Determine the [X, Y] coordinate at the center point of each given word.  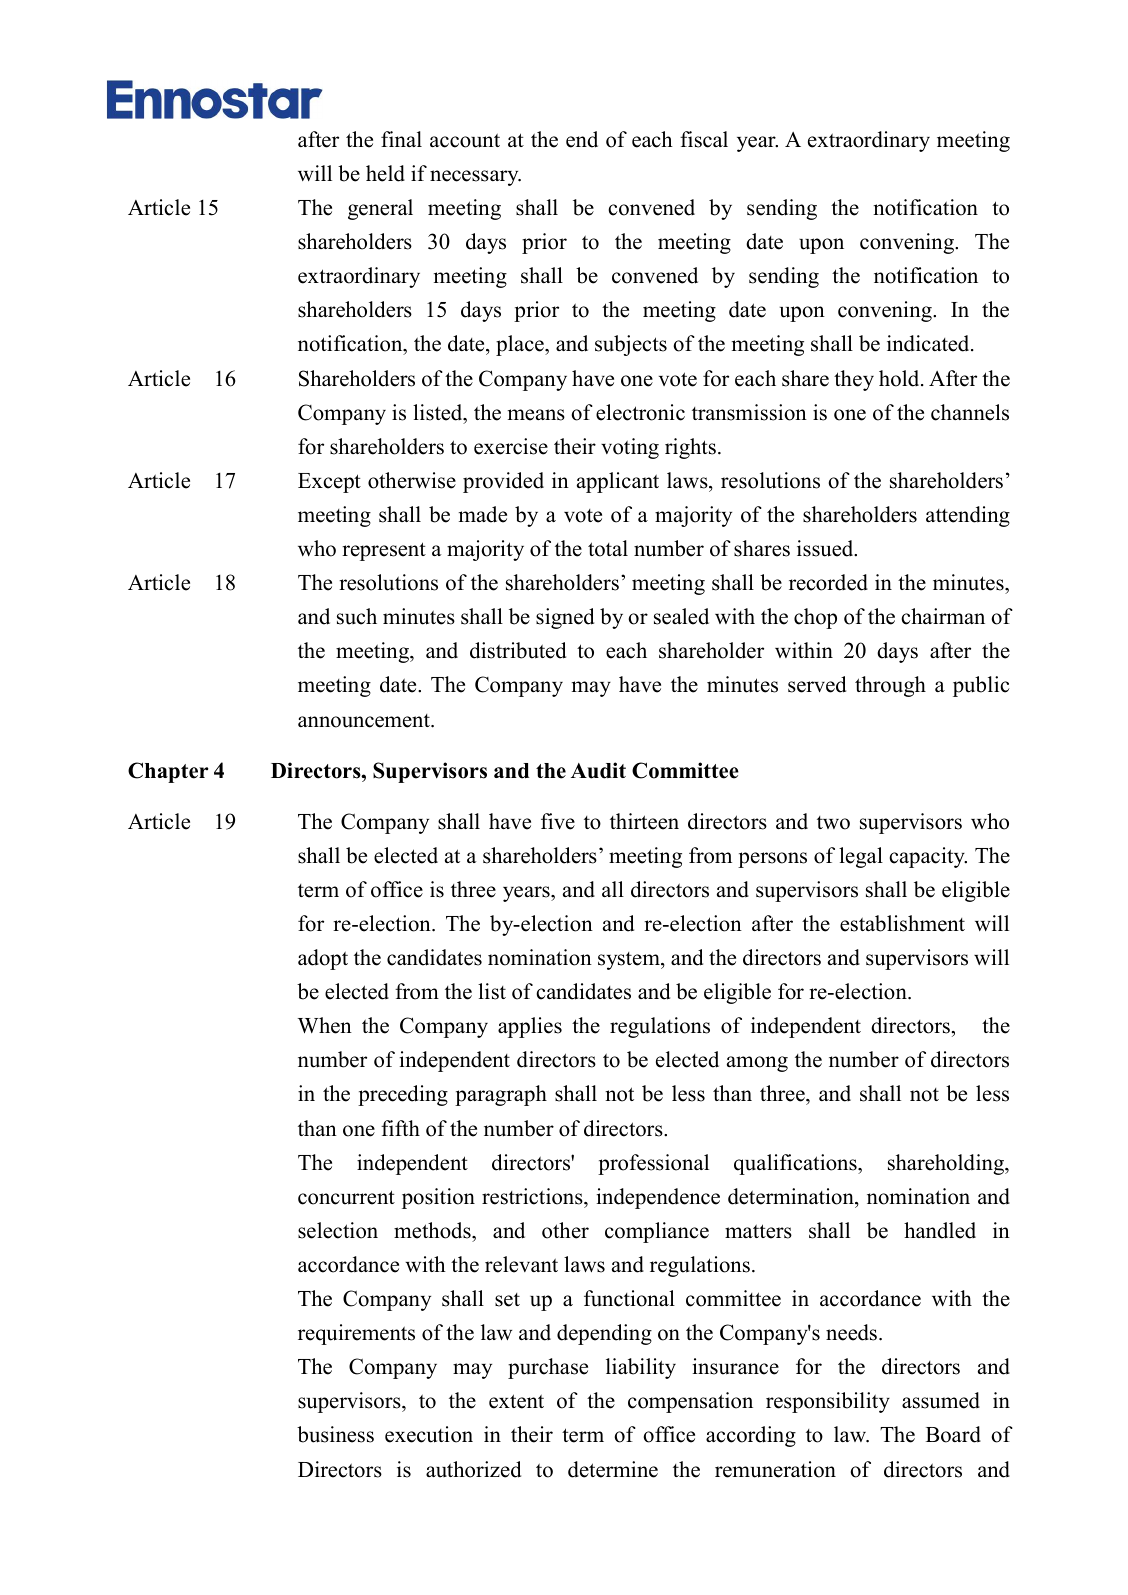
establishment [902, 923]
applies [530, 1027]
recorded [828, 582]
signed [565, 618]
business [335, 1434]
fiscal [704, 139]
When [325, 1025]
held [385, 173]
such [357, 616]
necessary [475, 178]
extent [516, 1401]
